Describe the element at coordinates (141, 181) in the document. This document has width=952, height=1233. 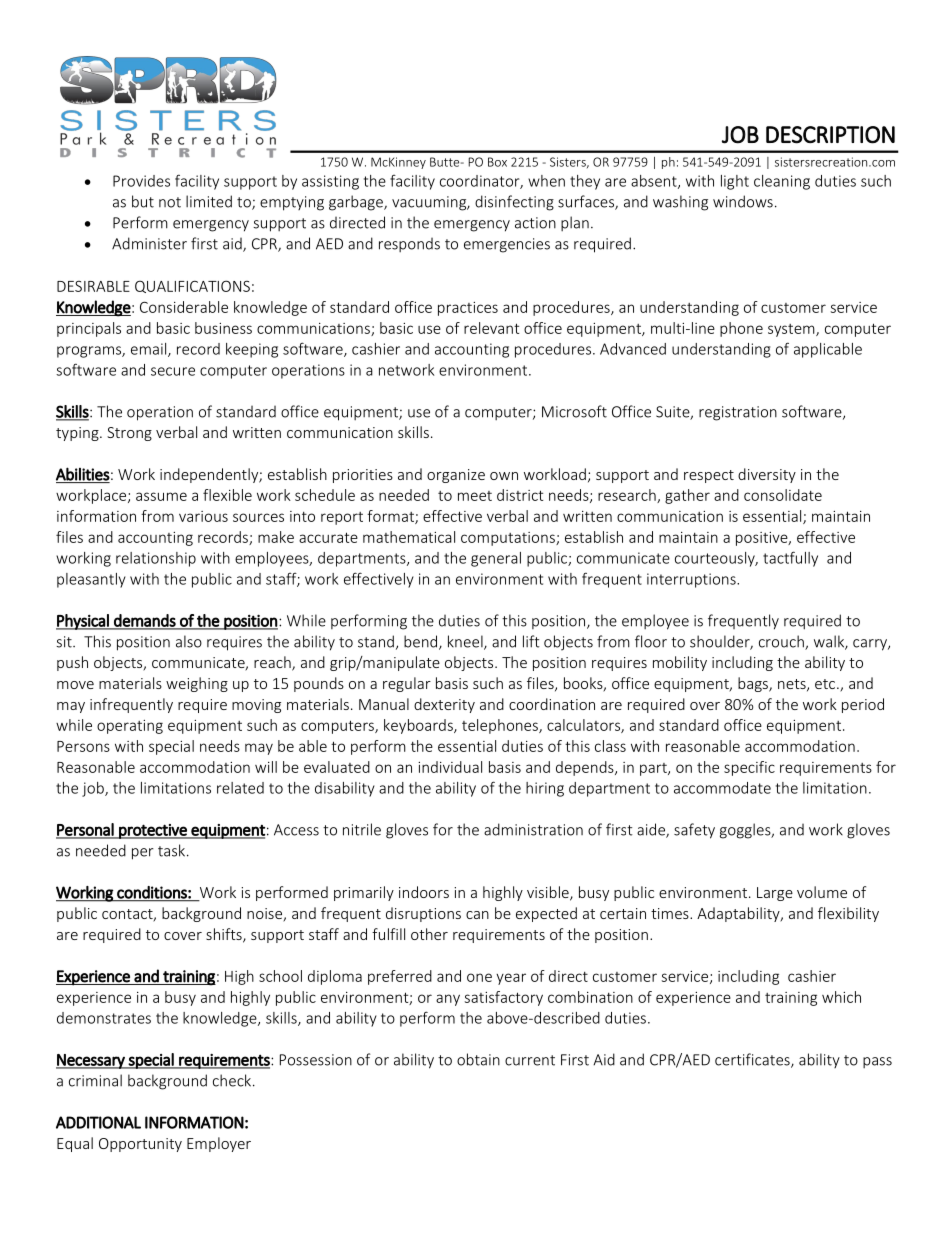
I see `Provides` at that location.
